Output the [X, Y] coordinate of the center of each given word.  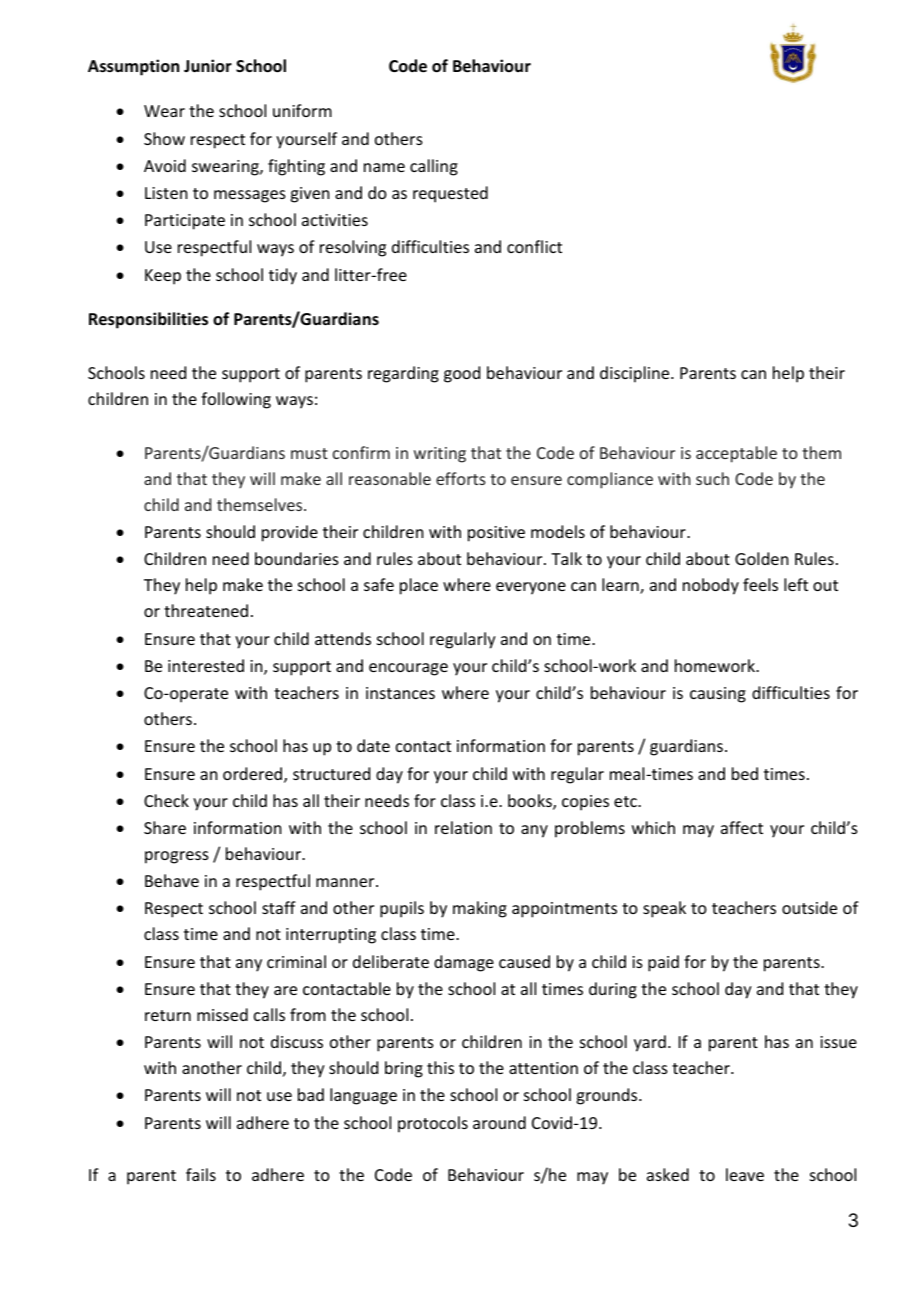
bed [745, 773]
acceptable [736, 454]
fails [201, 1174]
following [236, 400]
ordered [254, 775]
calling [434, 167]
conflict [534, 246]
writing [440, 455]
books [531, 802]
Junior [208, 66]
